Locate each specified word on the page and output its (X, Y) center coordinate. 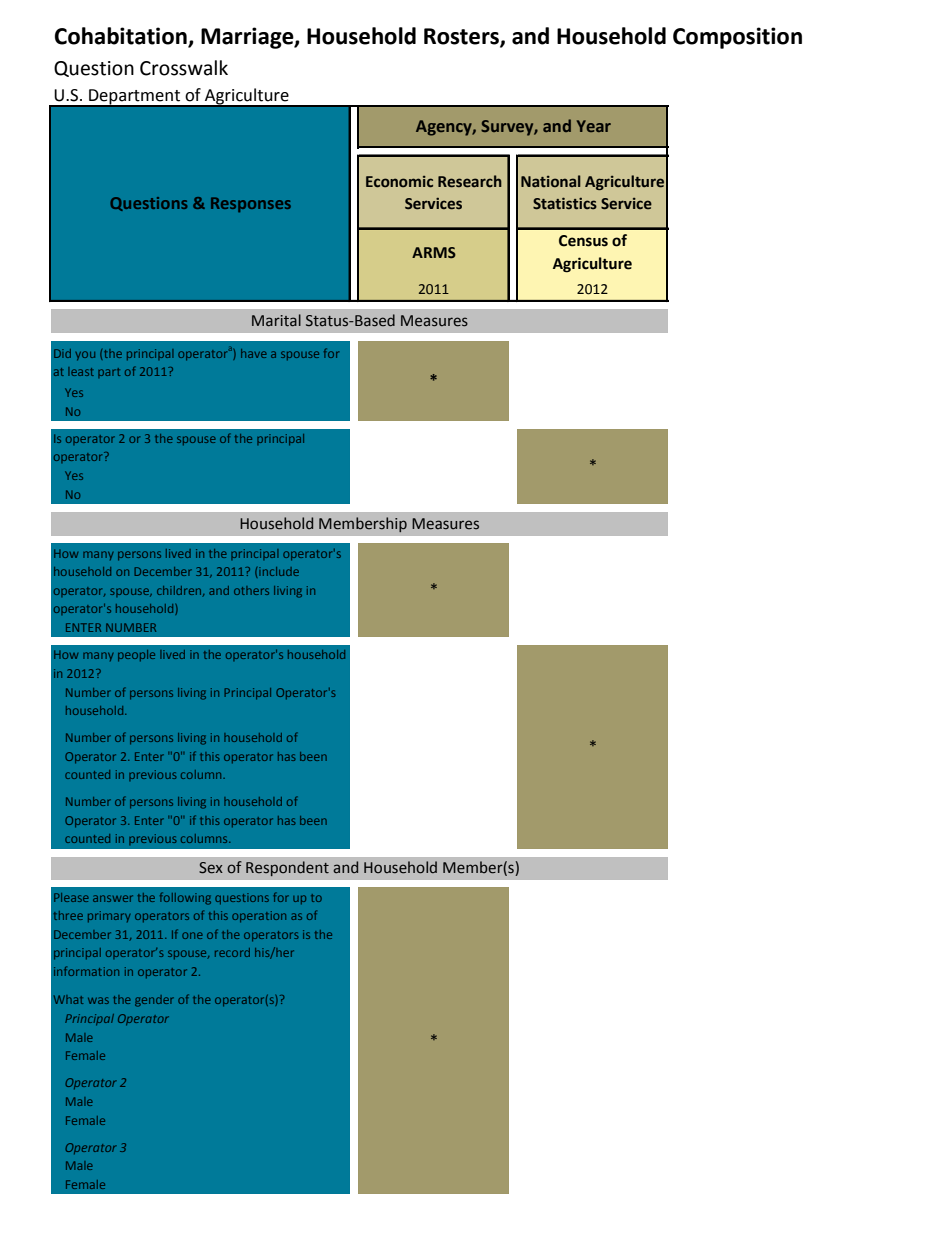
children (180, 591)
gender (154, 1001)
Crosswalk (184, 68)
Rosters (462, 37)
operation (259, 916)
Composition (737, 38)
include (279, 571)
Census (583, 241)
